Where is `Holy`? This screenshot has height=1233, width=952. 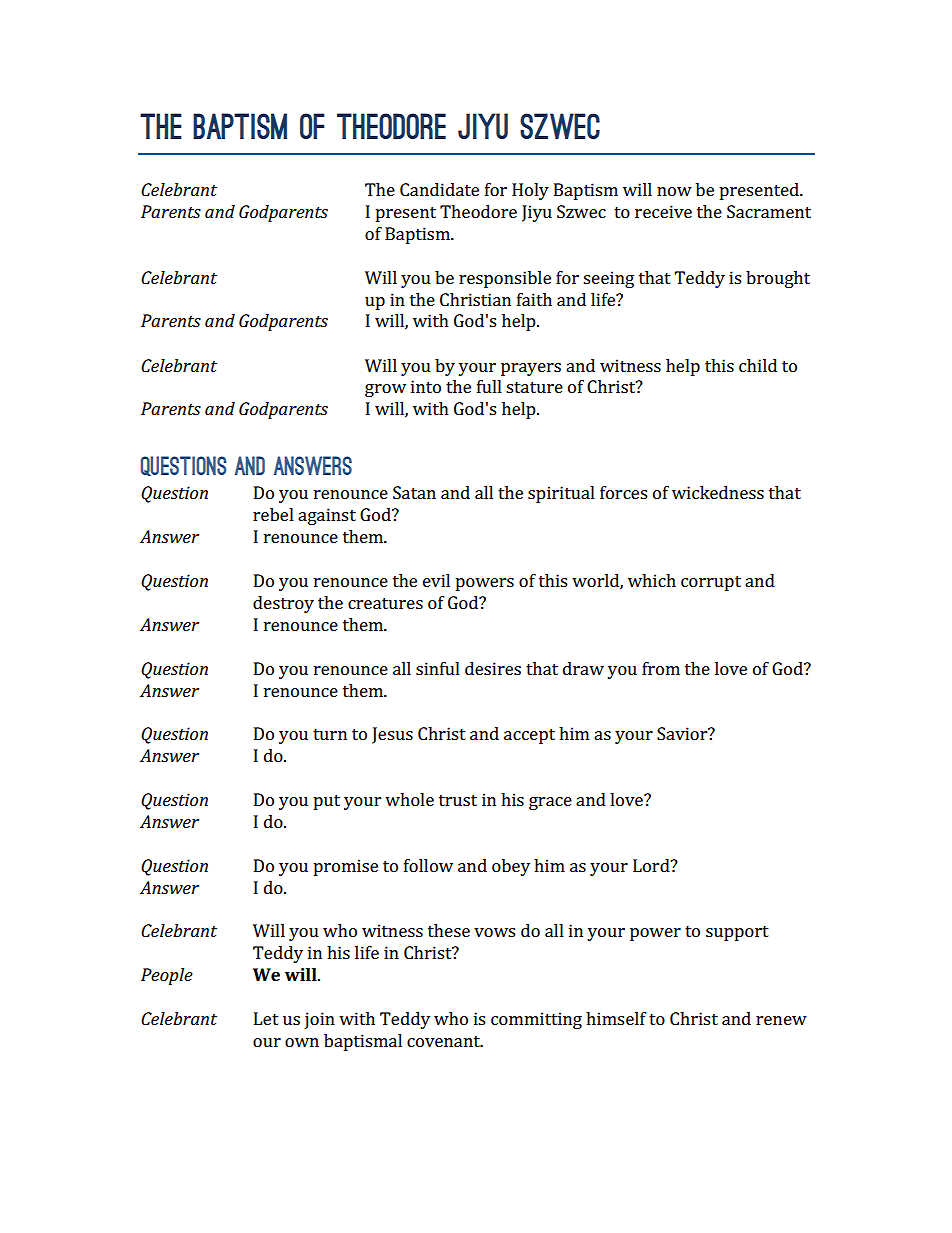
Holy is located at coordinates (530, 191).
